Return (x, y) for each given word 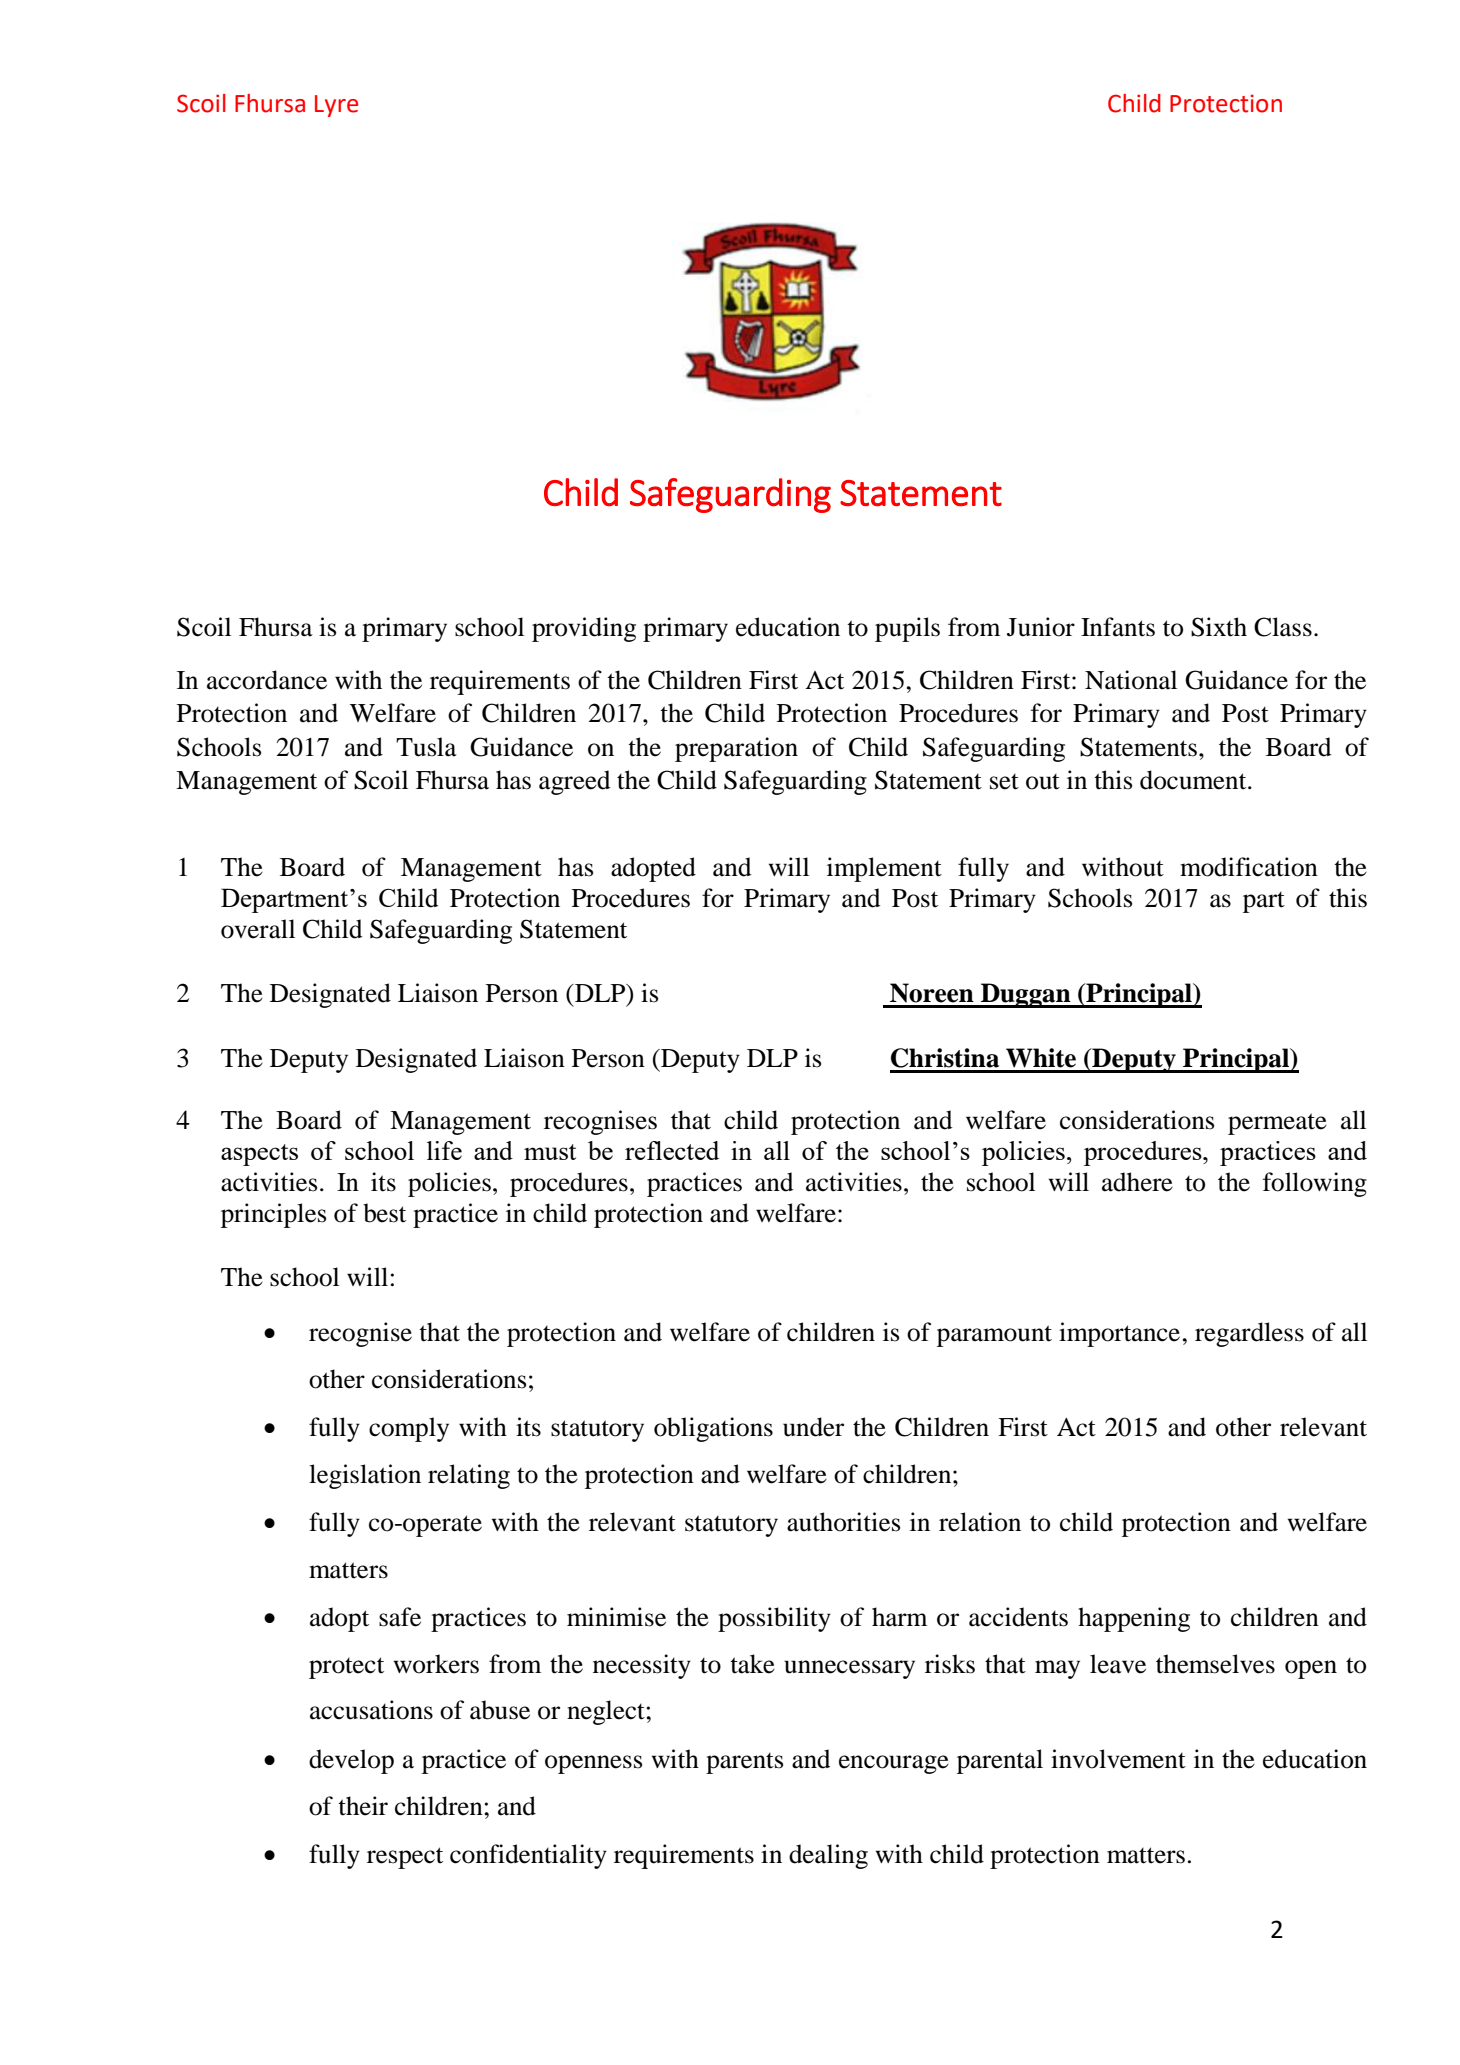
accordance (267, 680)
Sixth (1219, 627)
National (1131, 680)
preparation (736, 749)
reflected (672, 1150)
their (363, 1806)
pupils (907, 629)
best (384, 1213)
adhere (1137, 1182)
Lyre (336, 106)
